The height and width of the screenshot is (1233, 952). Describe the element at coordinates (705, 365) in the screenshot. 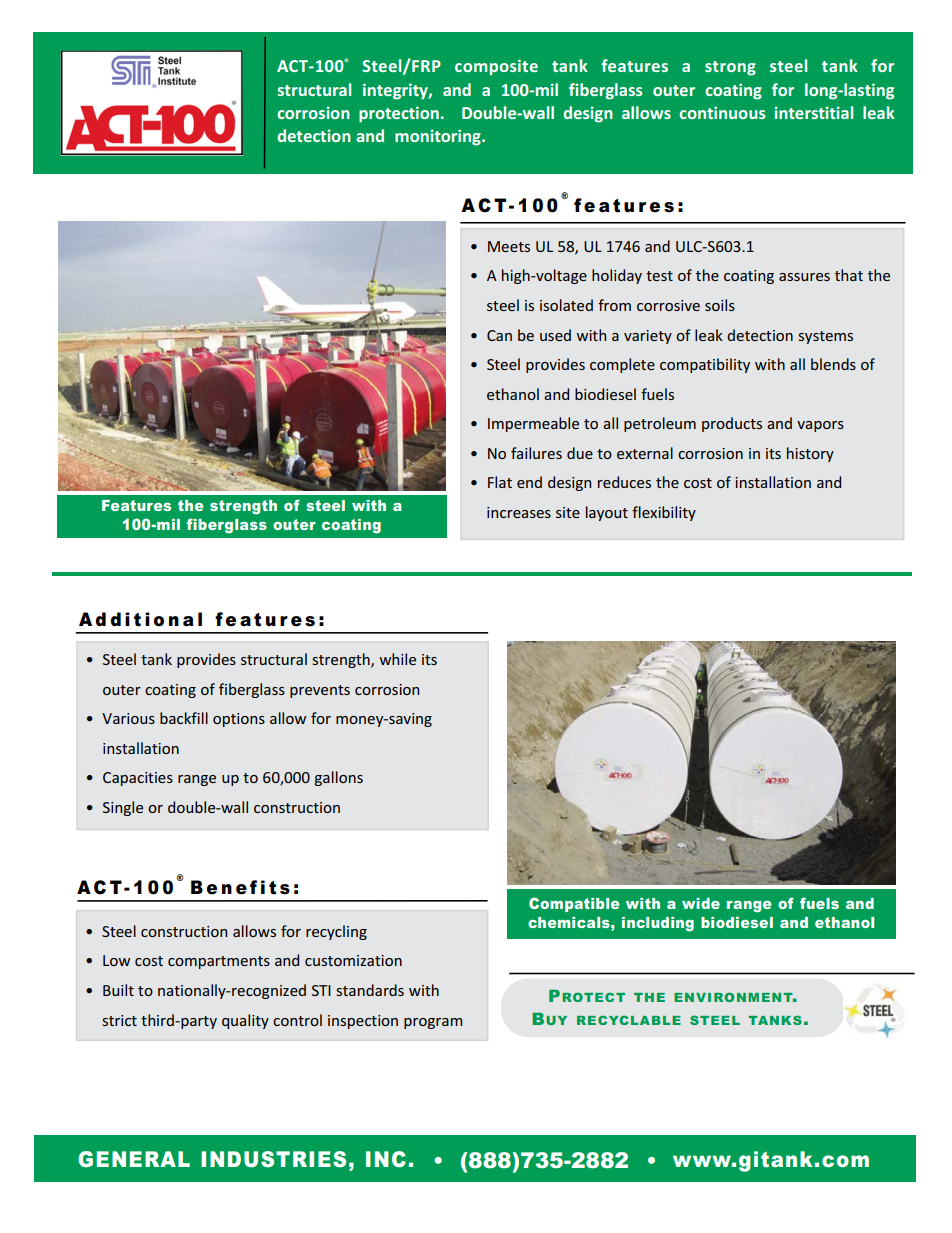

I see `compatibility` at that location.
